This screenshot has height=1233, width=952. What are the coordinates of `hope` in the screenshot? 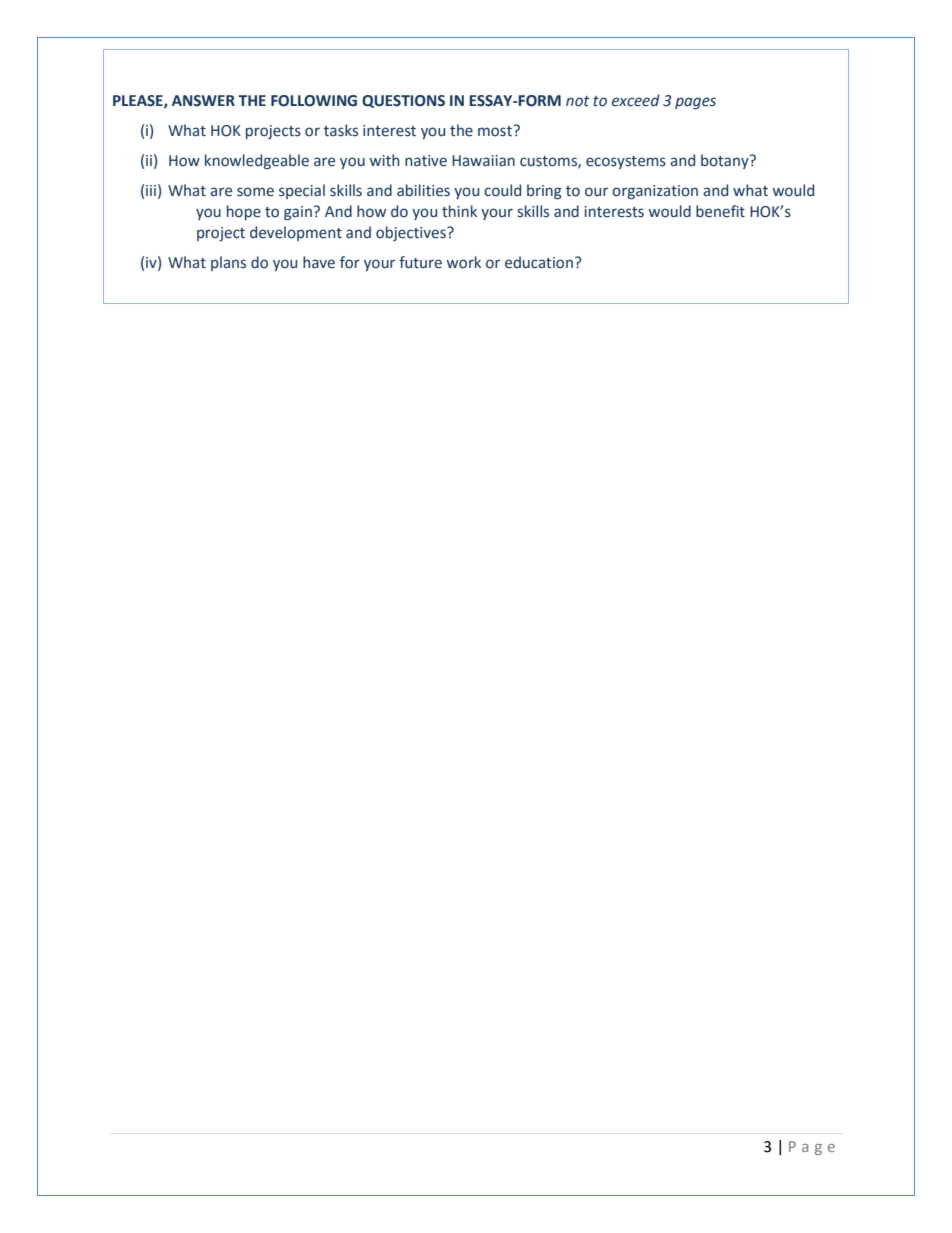 It's located at (244, 212).
